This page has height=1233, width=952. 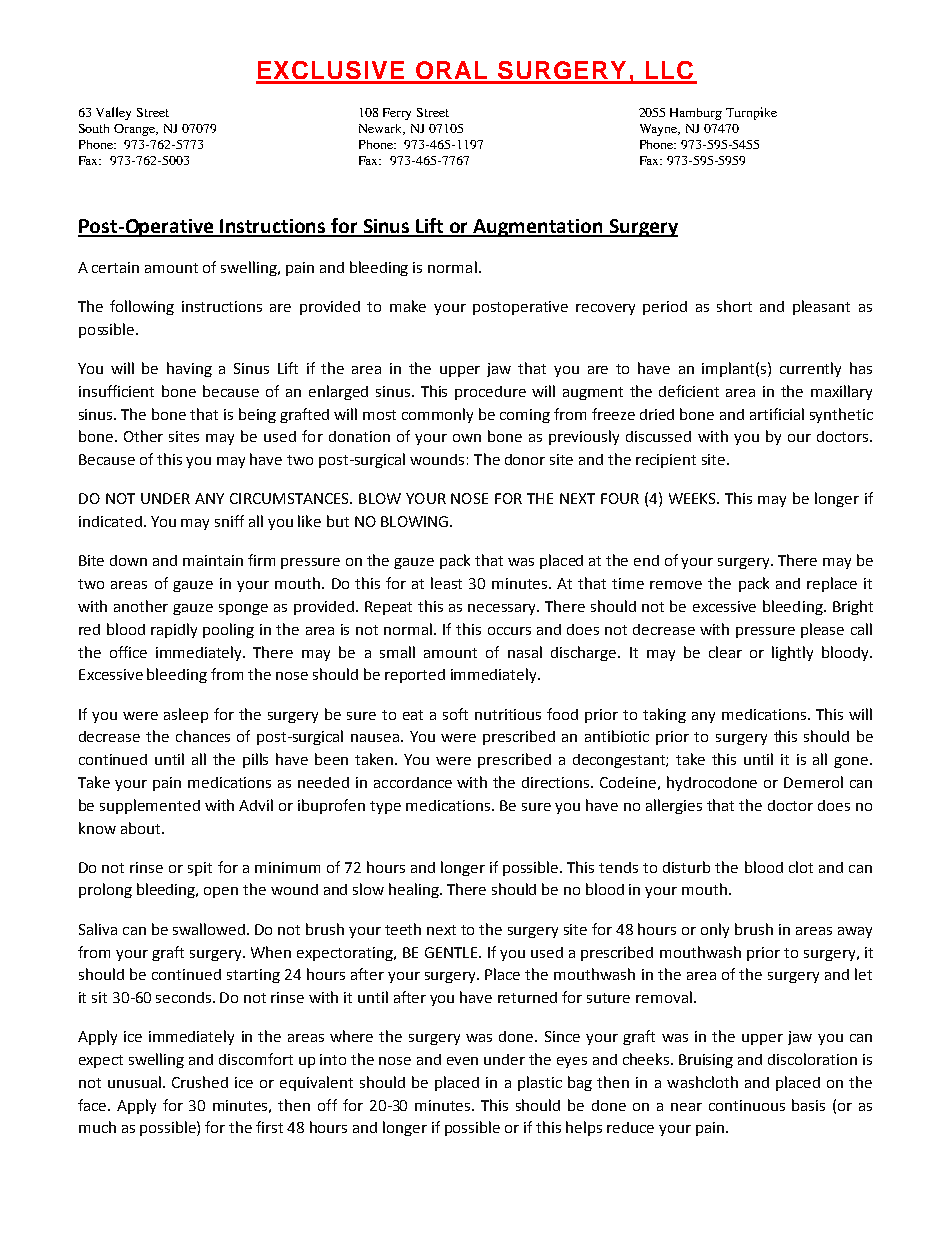 I want to click on Ferry, so click(x=397, y=114).
